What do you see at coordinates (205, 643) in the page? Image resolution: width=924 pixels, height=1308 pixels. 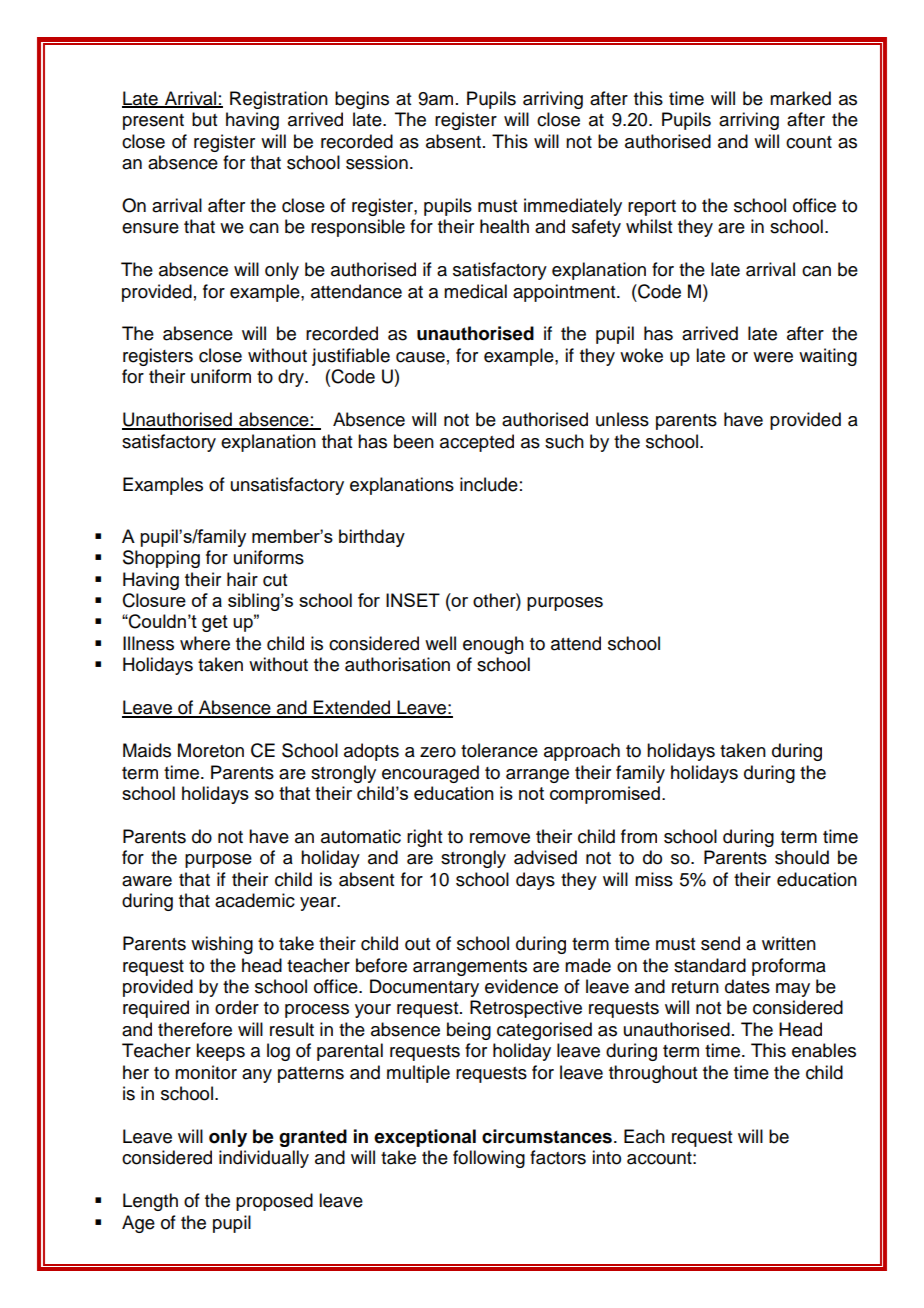 I see `where` at bounding box center [205, 643].
